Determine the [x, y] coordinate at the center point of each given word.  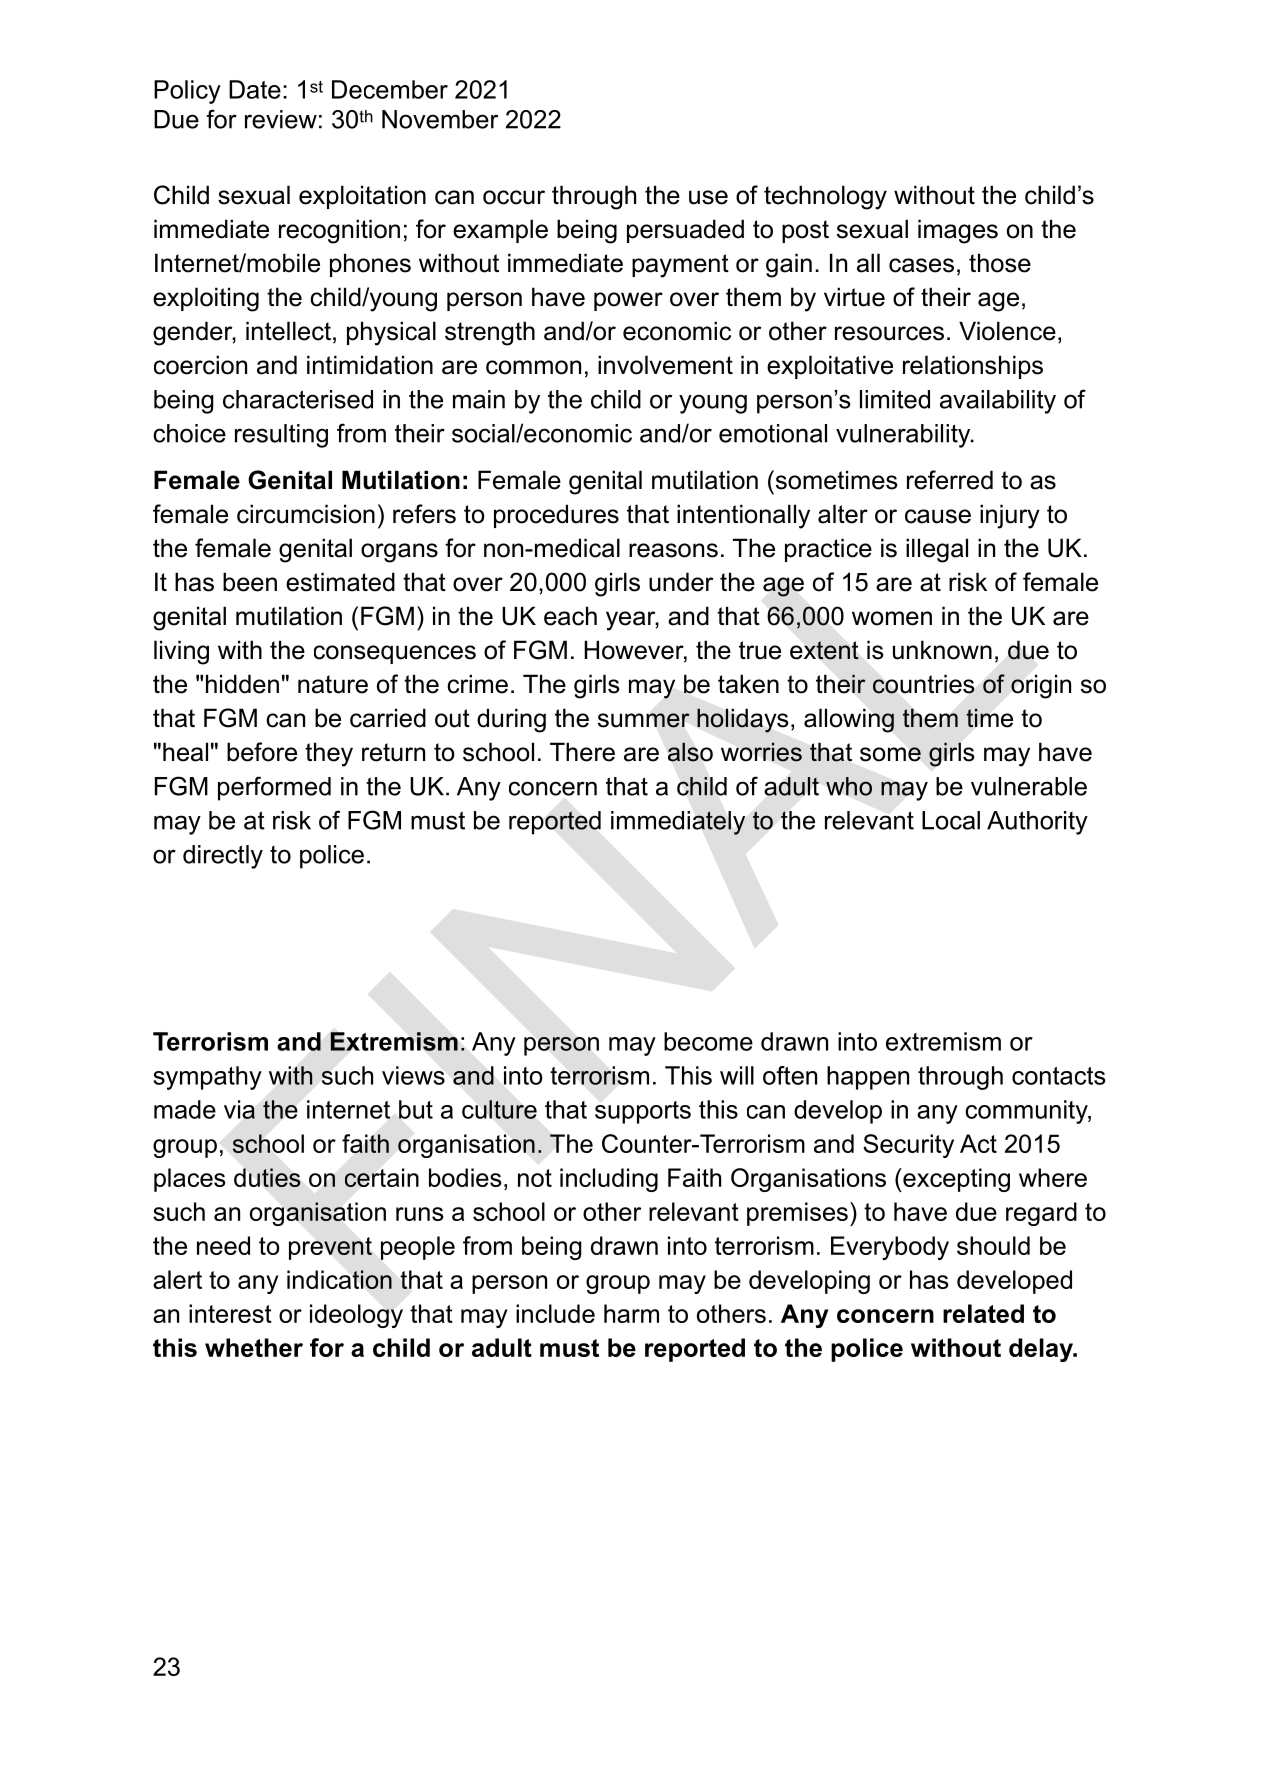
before [262, 752]
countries [924, 684]
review [281, 119]
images [958, 231]
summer [644, 720]
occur [514, 197]
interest [230, 1313]
